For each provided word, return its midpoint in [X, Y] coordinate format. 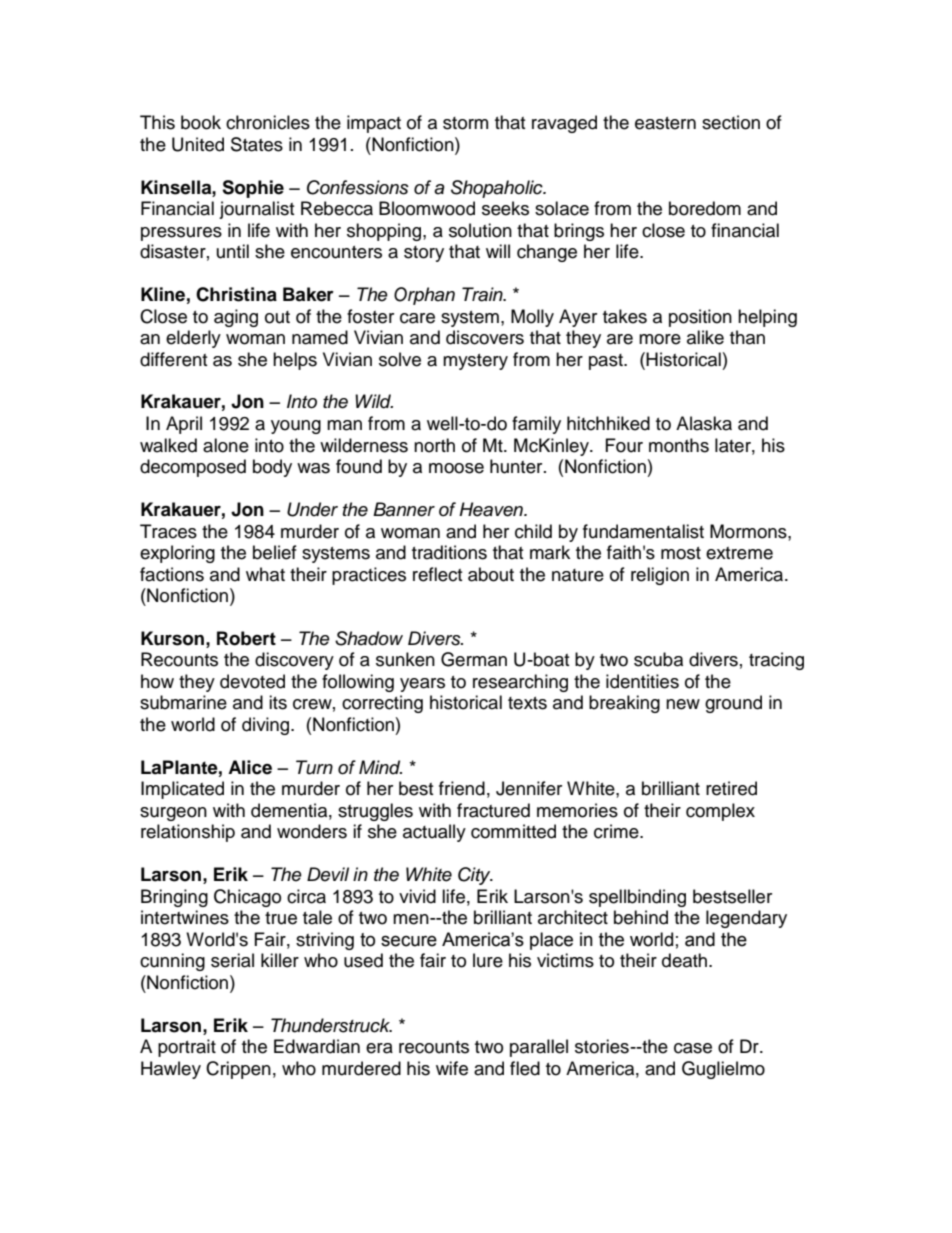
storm [465, 123]
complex [720, 812]
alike [705, 337]
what [265, 574]
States [257, 144]
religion [660, 576]
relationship [188, 833]
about [491, 574]
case [693, 1048]
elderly [193, 339]
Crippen [238, 1070]
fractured [493, 810]
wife [452, 1068]
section [731, 122]
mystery [475, 362]
